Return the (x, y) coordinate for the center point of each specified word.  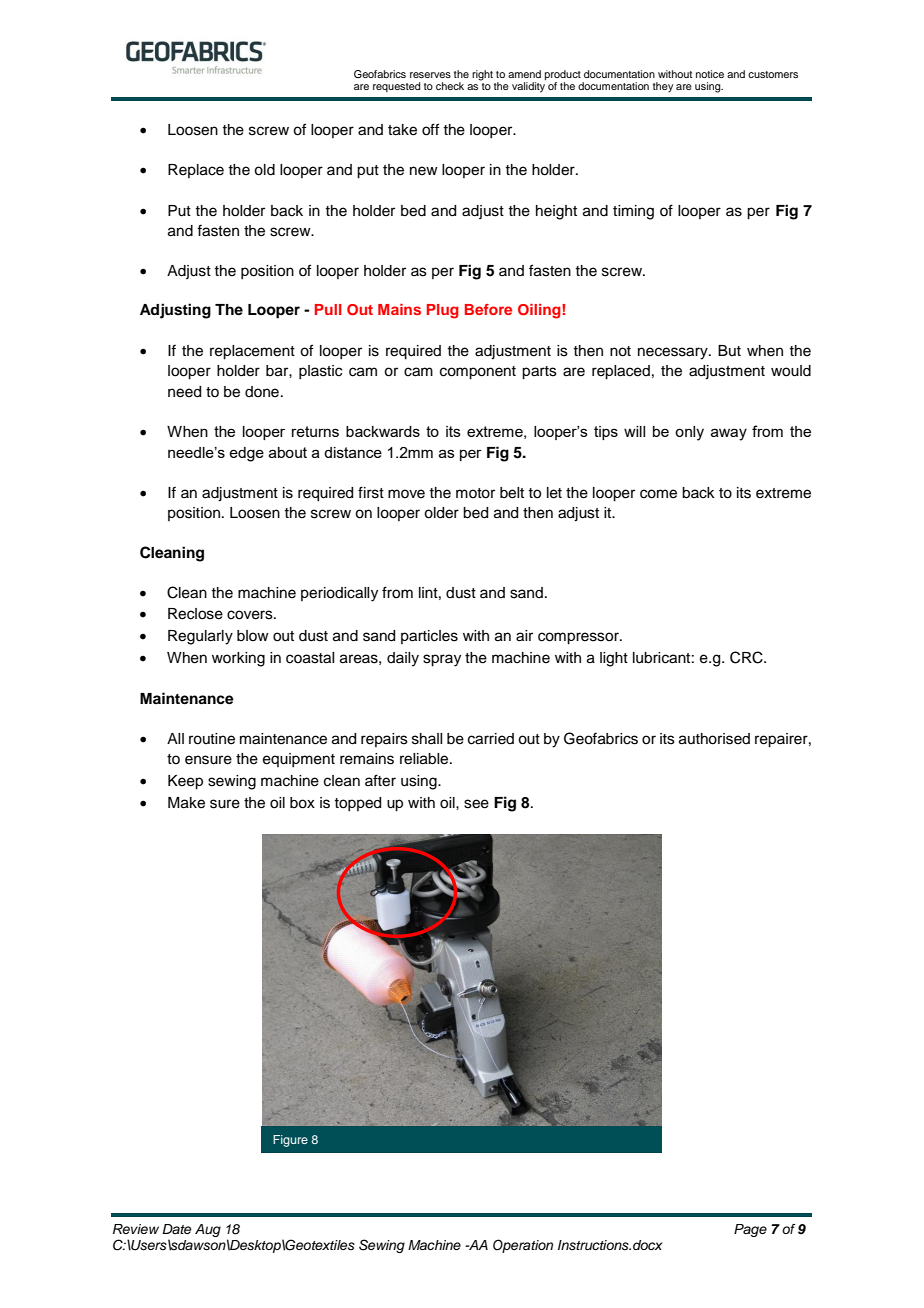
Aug (208, 1230)
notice (710, 74)
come (658, 494)
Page (750, 1230)
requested (396, 87)
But (729, 350)
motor (475, 493)
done (262, 392)
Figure (290, 1141)
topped (357, 804)
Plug (443, 311)
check (450, 86)
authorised (714, 739)
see (476, 804)
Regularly (200, 637)
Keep (185, 782)
